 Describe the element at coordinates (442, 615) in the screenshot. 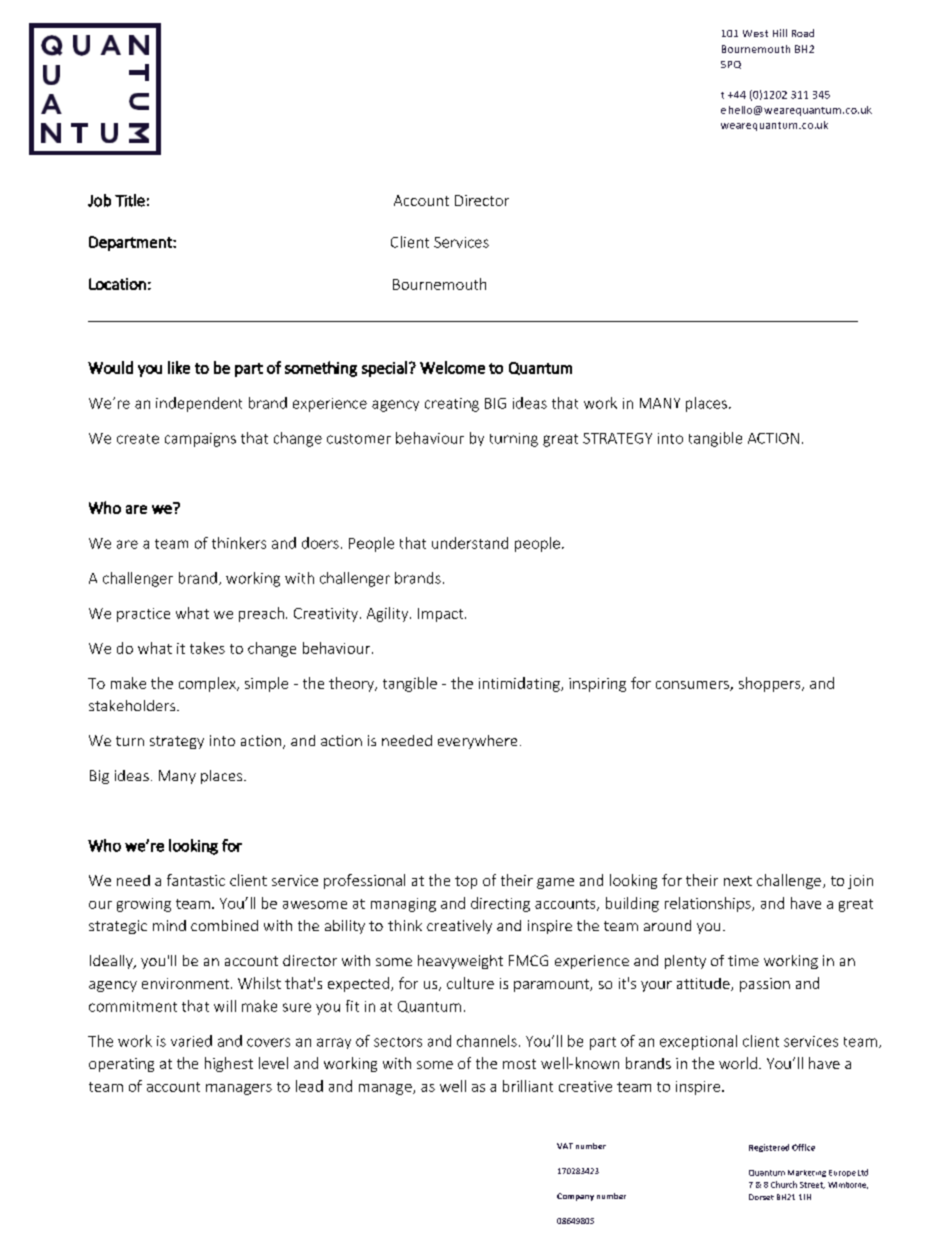

I see `Impact` at that location.
